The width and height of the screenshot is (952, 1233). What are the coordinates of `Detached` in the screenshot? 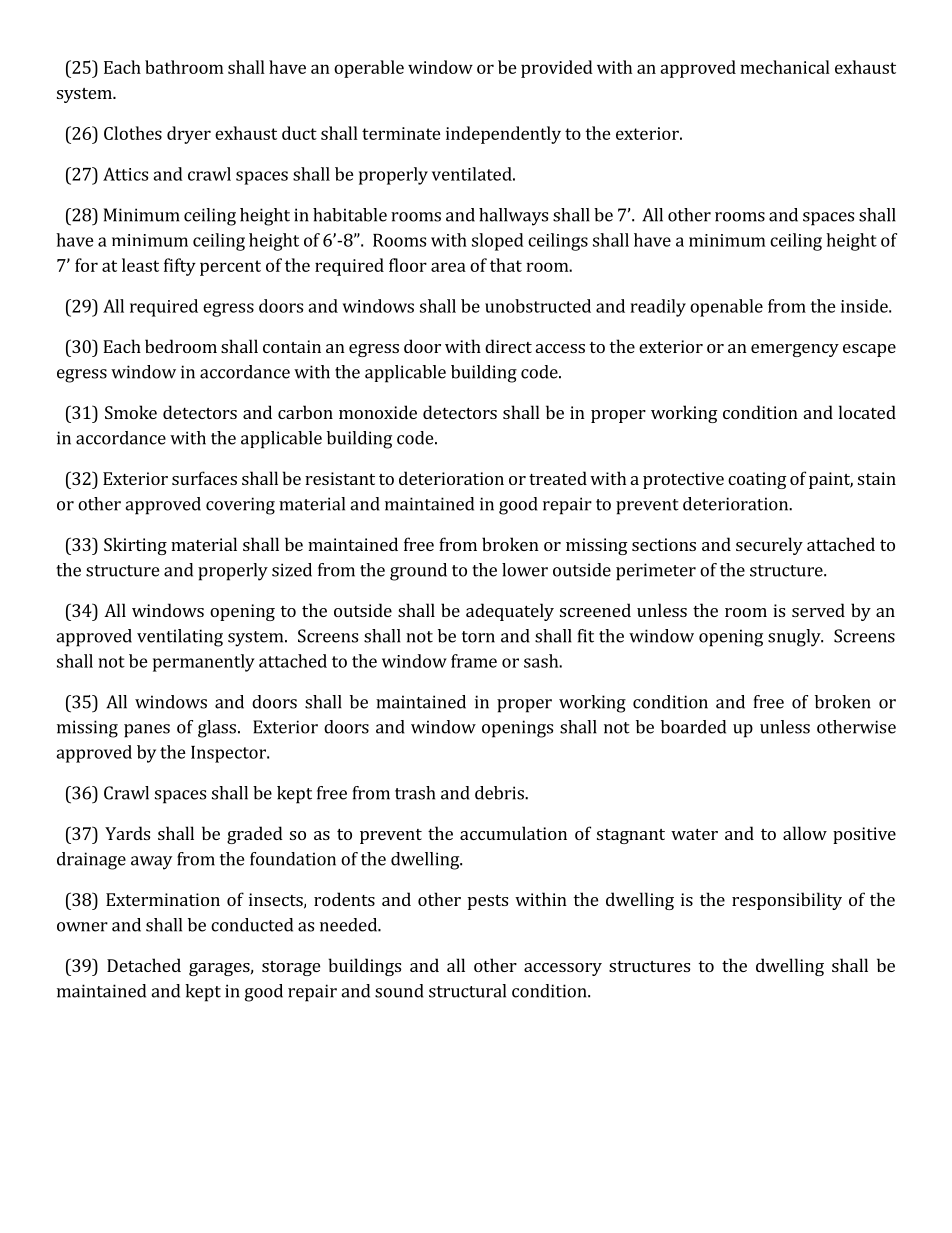 It's located at (144, 965).
